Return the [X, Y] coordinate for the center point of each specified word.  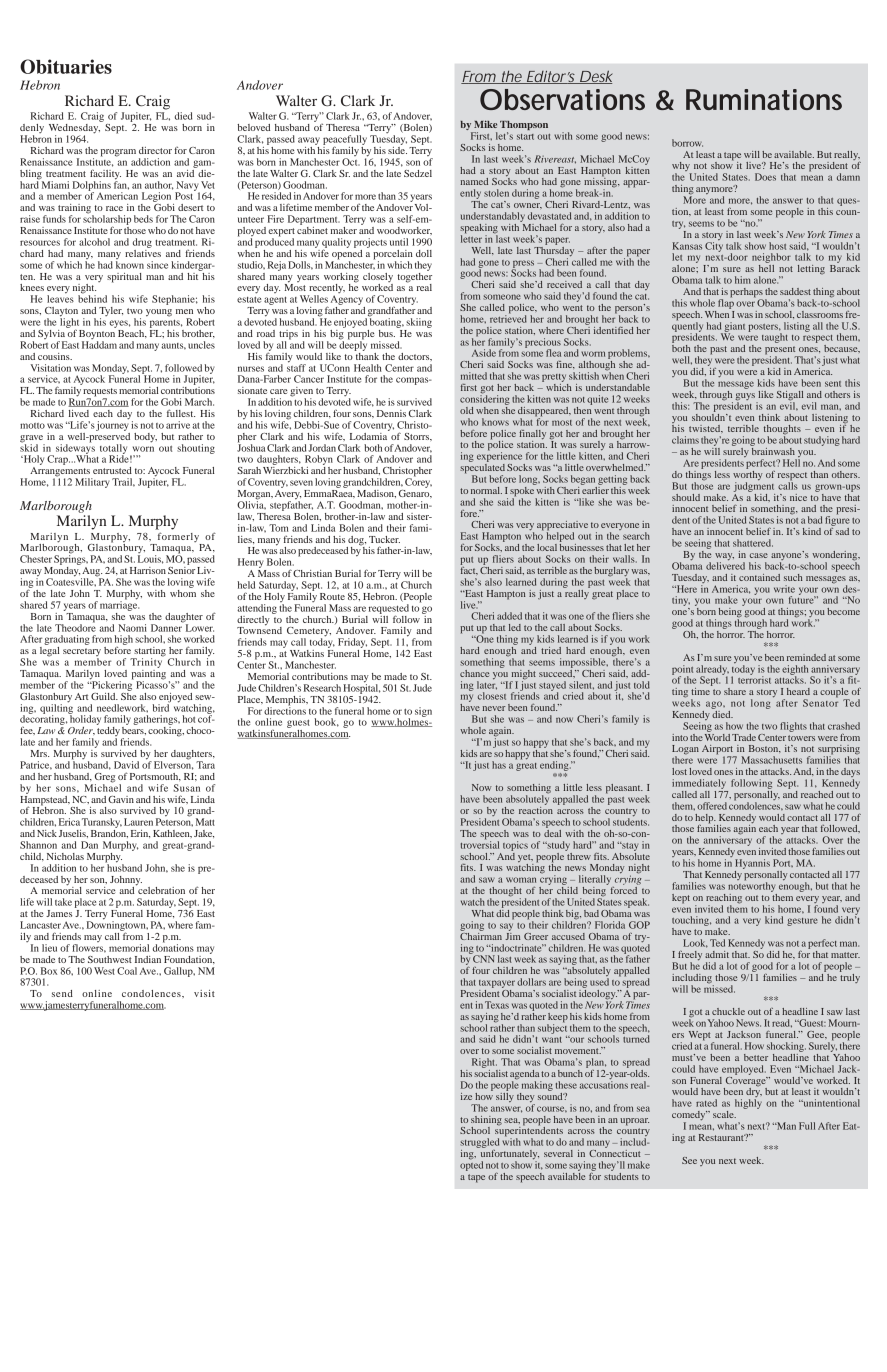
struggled [479, 1143]
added [509, 616]
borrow [687, 143]
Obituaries [66, 66]
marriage [119, 605]
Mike [485, 124]
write [784, 589]
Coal [127, 971]
